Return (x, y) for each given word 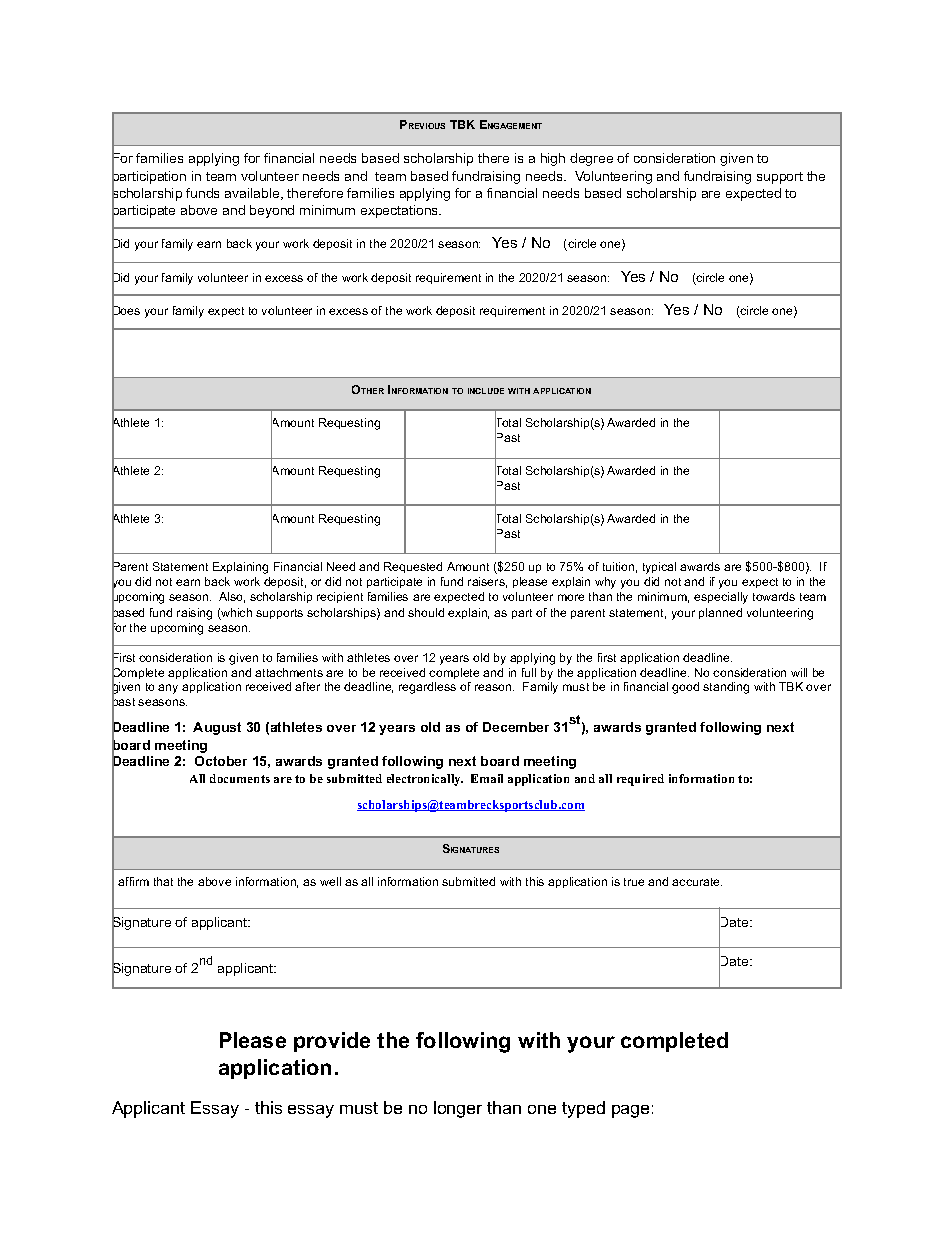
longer (458, 1109)
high (553, 159)
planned (720, 613)
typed (583, 1109)
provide (332, 1042)
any (168, 689)
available (253, 194)
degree (591, 159)
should (426, 612)
